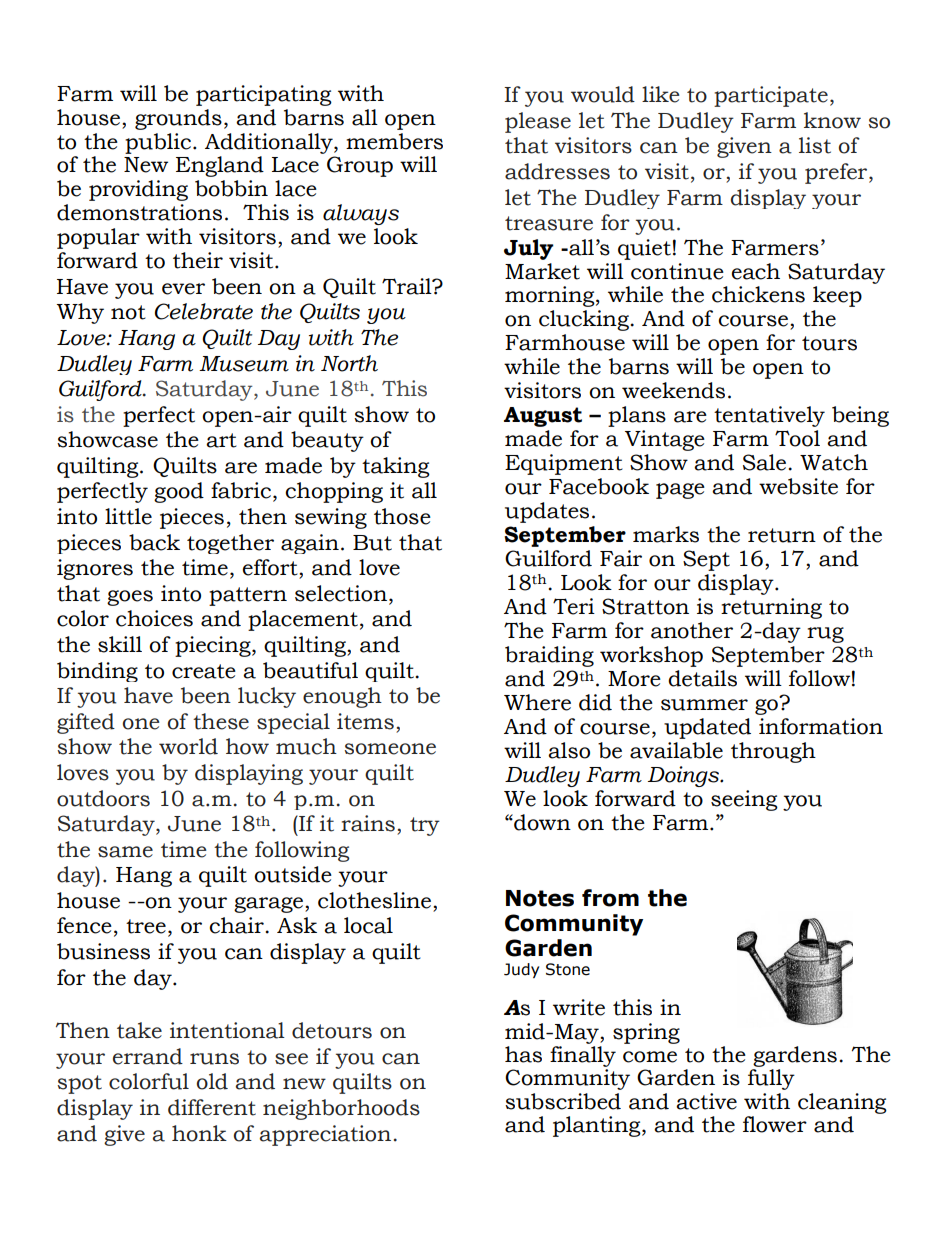  I want to click on rug, so click(825, 635).
